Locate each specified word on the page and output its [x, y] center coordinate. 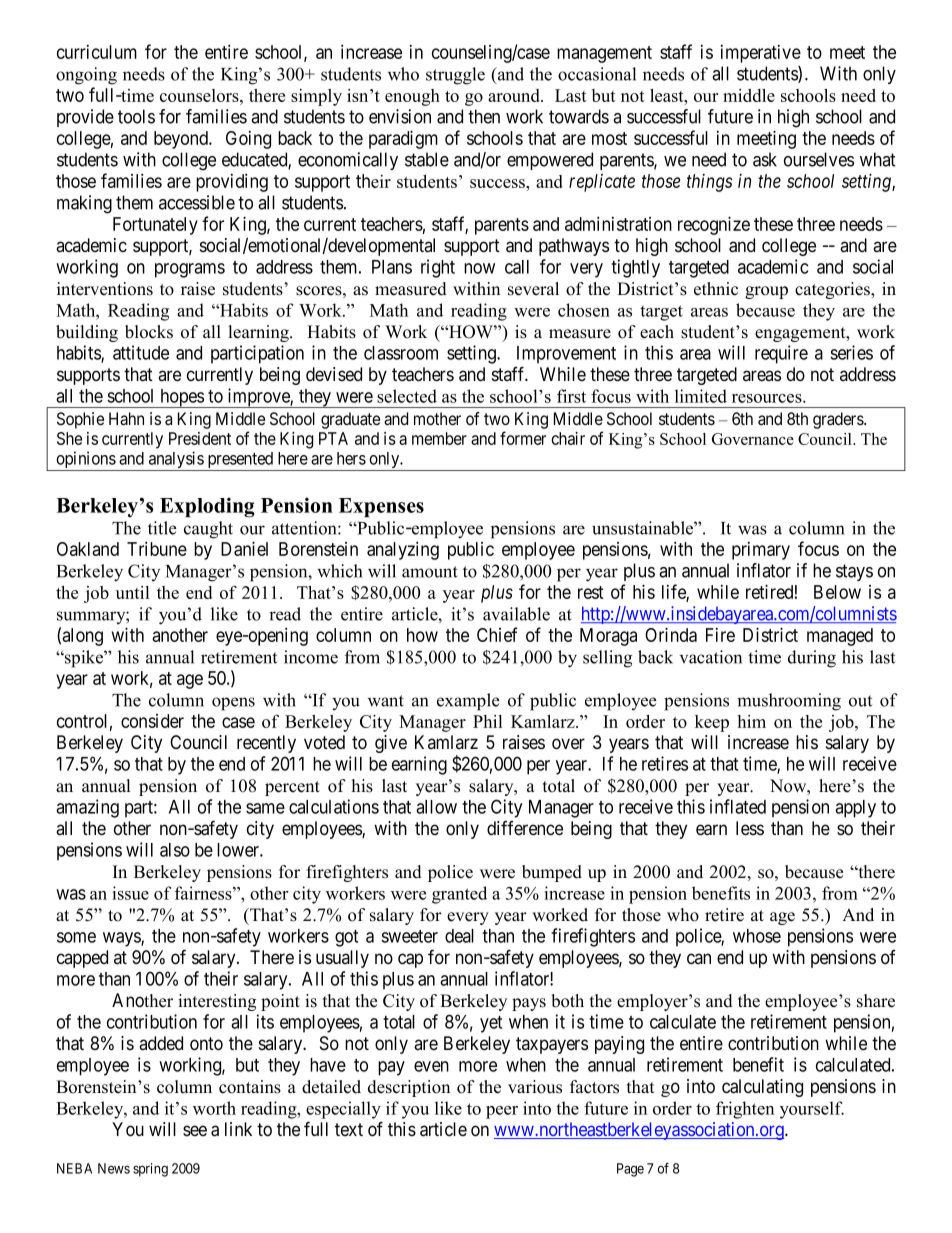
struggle [455, 76]
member [439, 438]
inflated [738, 806]
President [200, 438]
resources [768, 398]
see [195, 1131]
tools [136, 116]
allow [436, 807]
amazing [87, 808]
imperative [761, 54]
